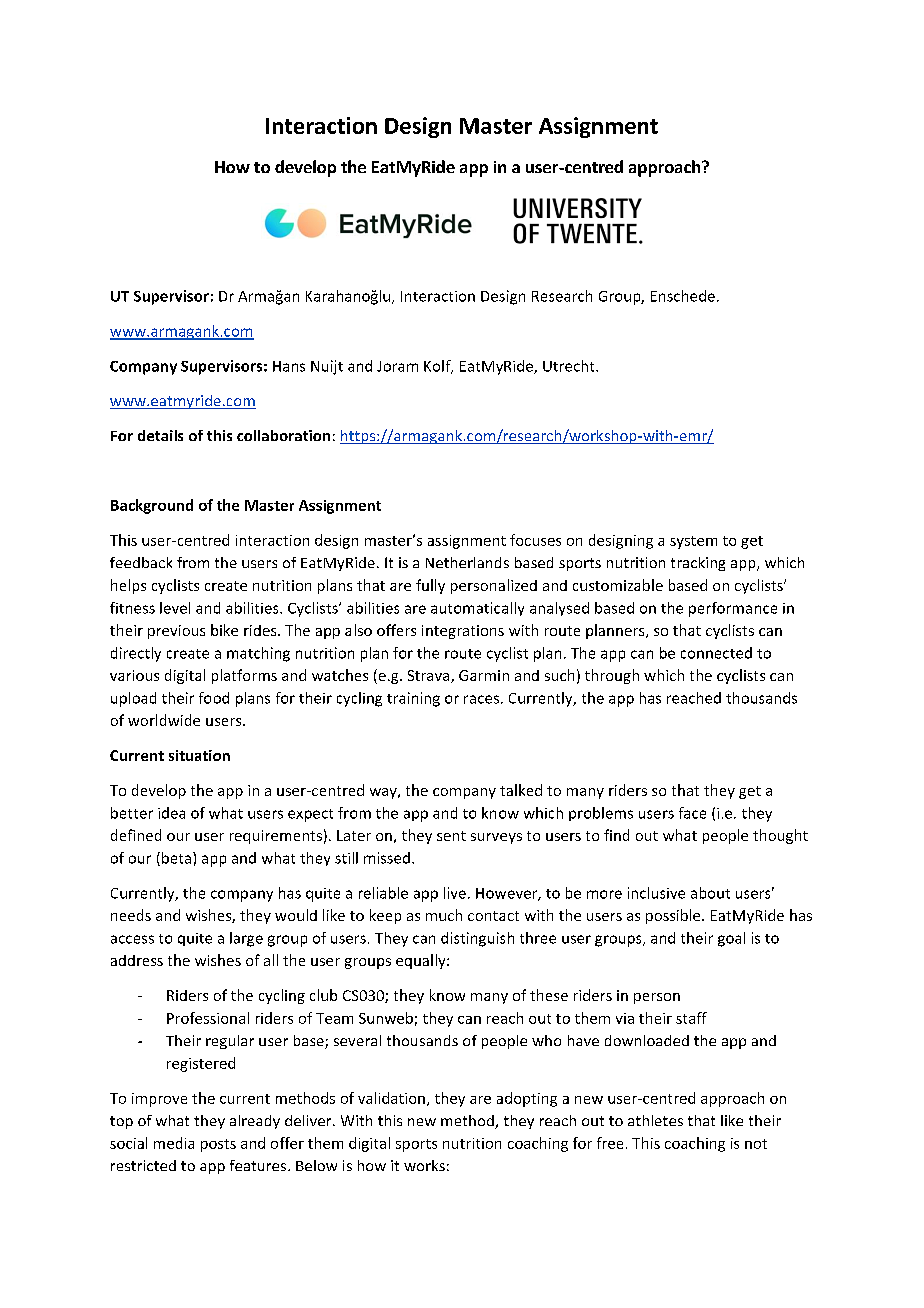 The image size is (924, 1308). Describe the element at coordinates (683, 296) in the screenshot. I see `Enschede` at that location.
